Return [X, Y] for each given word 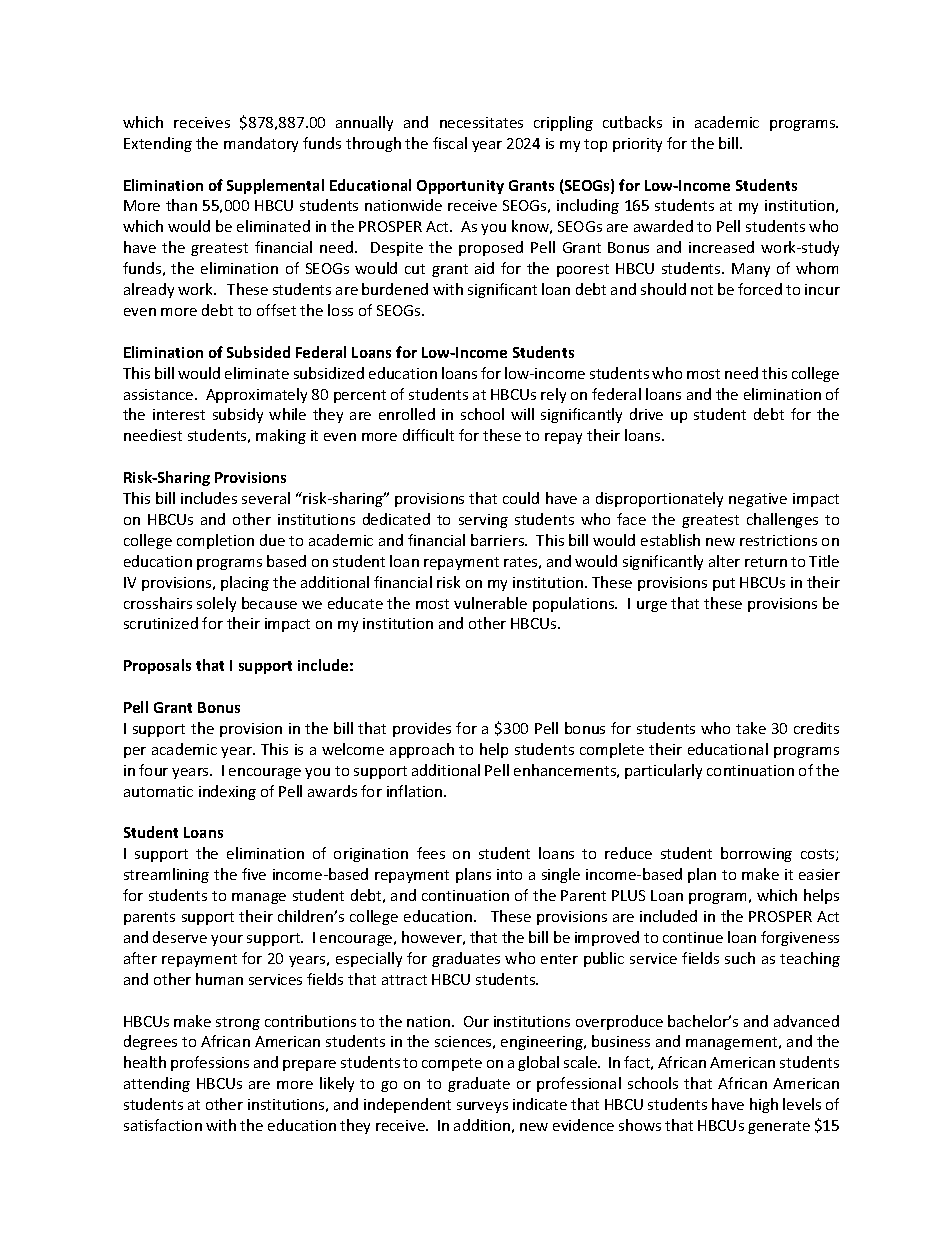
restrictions [778, 540]
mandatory [261, 144]
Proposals [157, 666]
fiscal [450, 143]
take [751, 728]
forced [760, 289]
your [227, 940]
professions [210, 1063]
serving [483, 521]
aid [484, 268]
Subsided [258, 352]
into [509, 874]
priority [637, 145]
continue [693, 937]
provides [422, 729]
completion [215, 541]
